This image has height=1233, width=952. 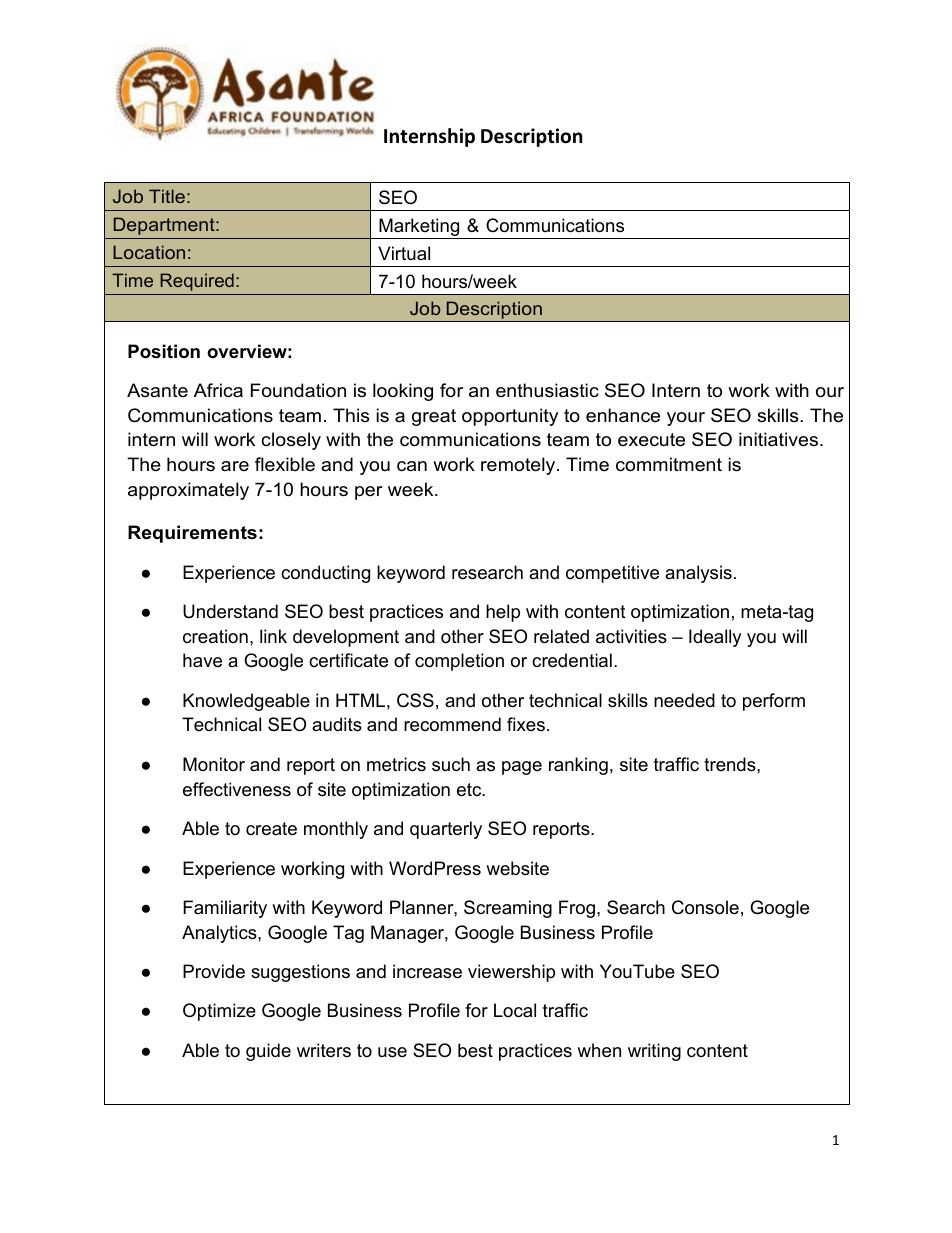 What do you see at coordinates (715, 638) in the image?
I see `Ideally` at bounding box center [715, 638].
